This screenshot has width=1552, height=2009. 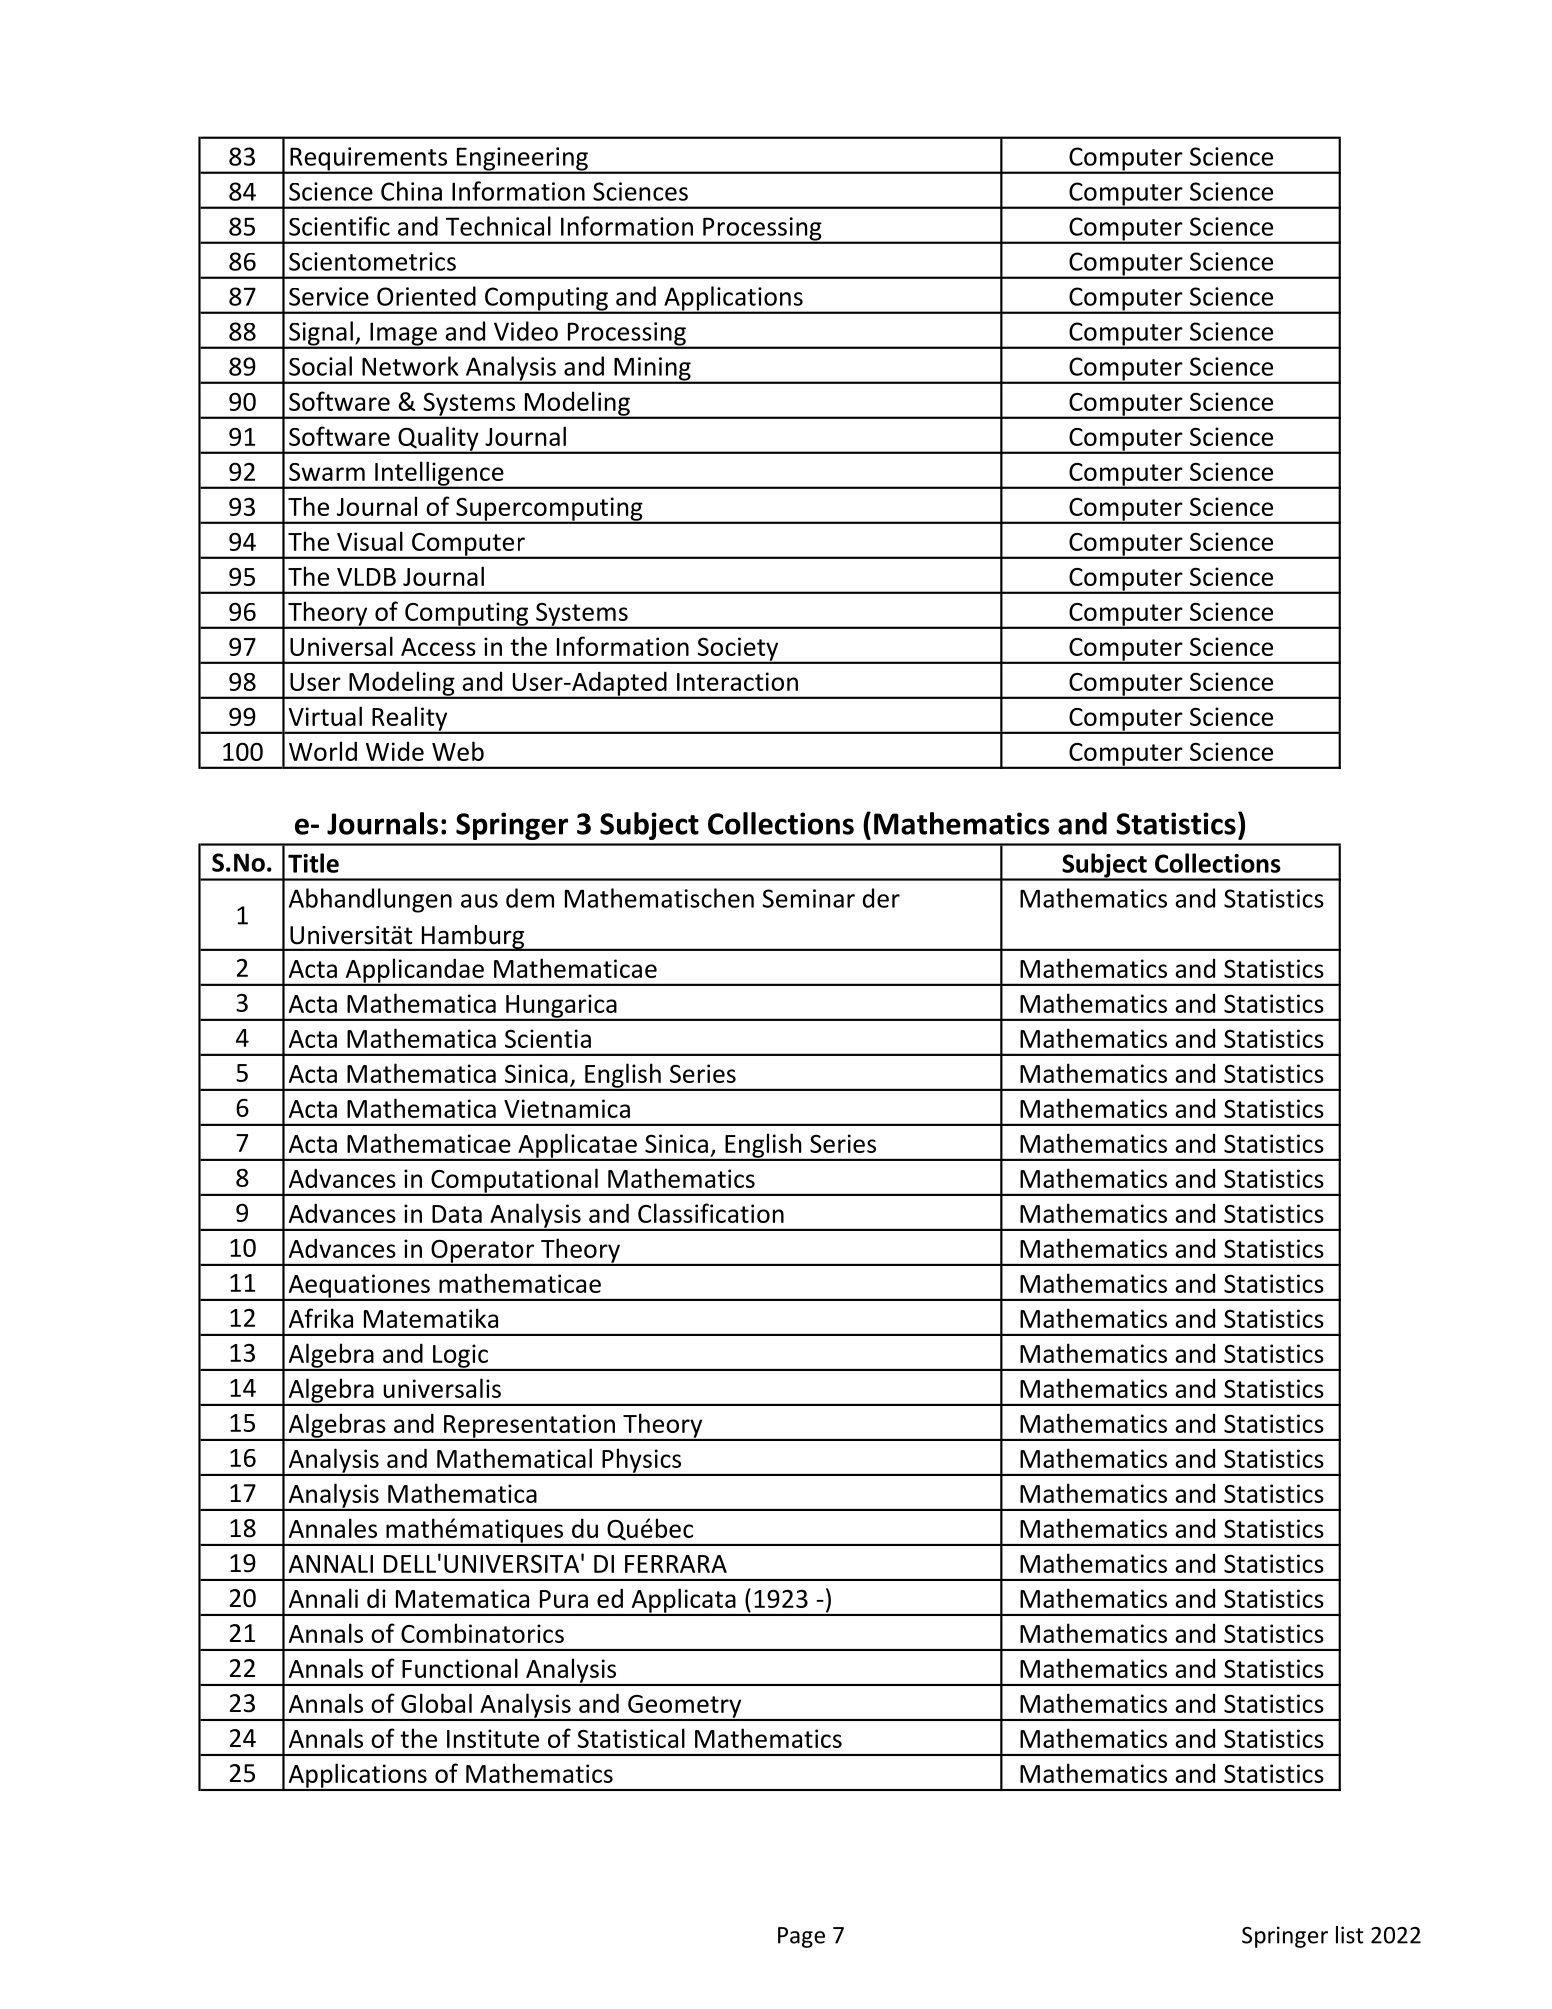 I want to click on der, so click(x=881, y=898).
